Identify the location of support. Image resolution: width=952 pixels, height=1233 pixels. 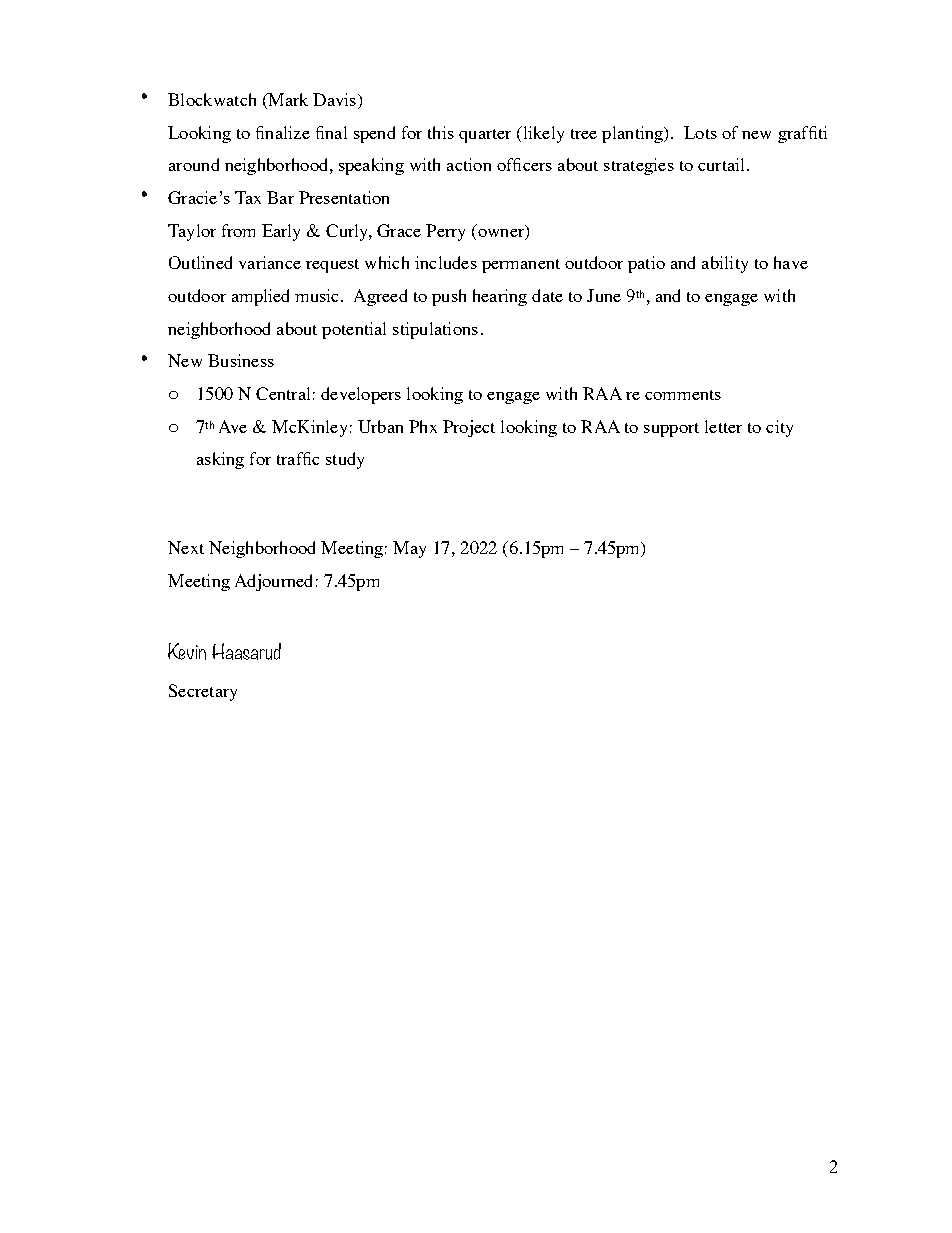
(671, 430).
